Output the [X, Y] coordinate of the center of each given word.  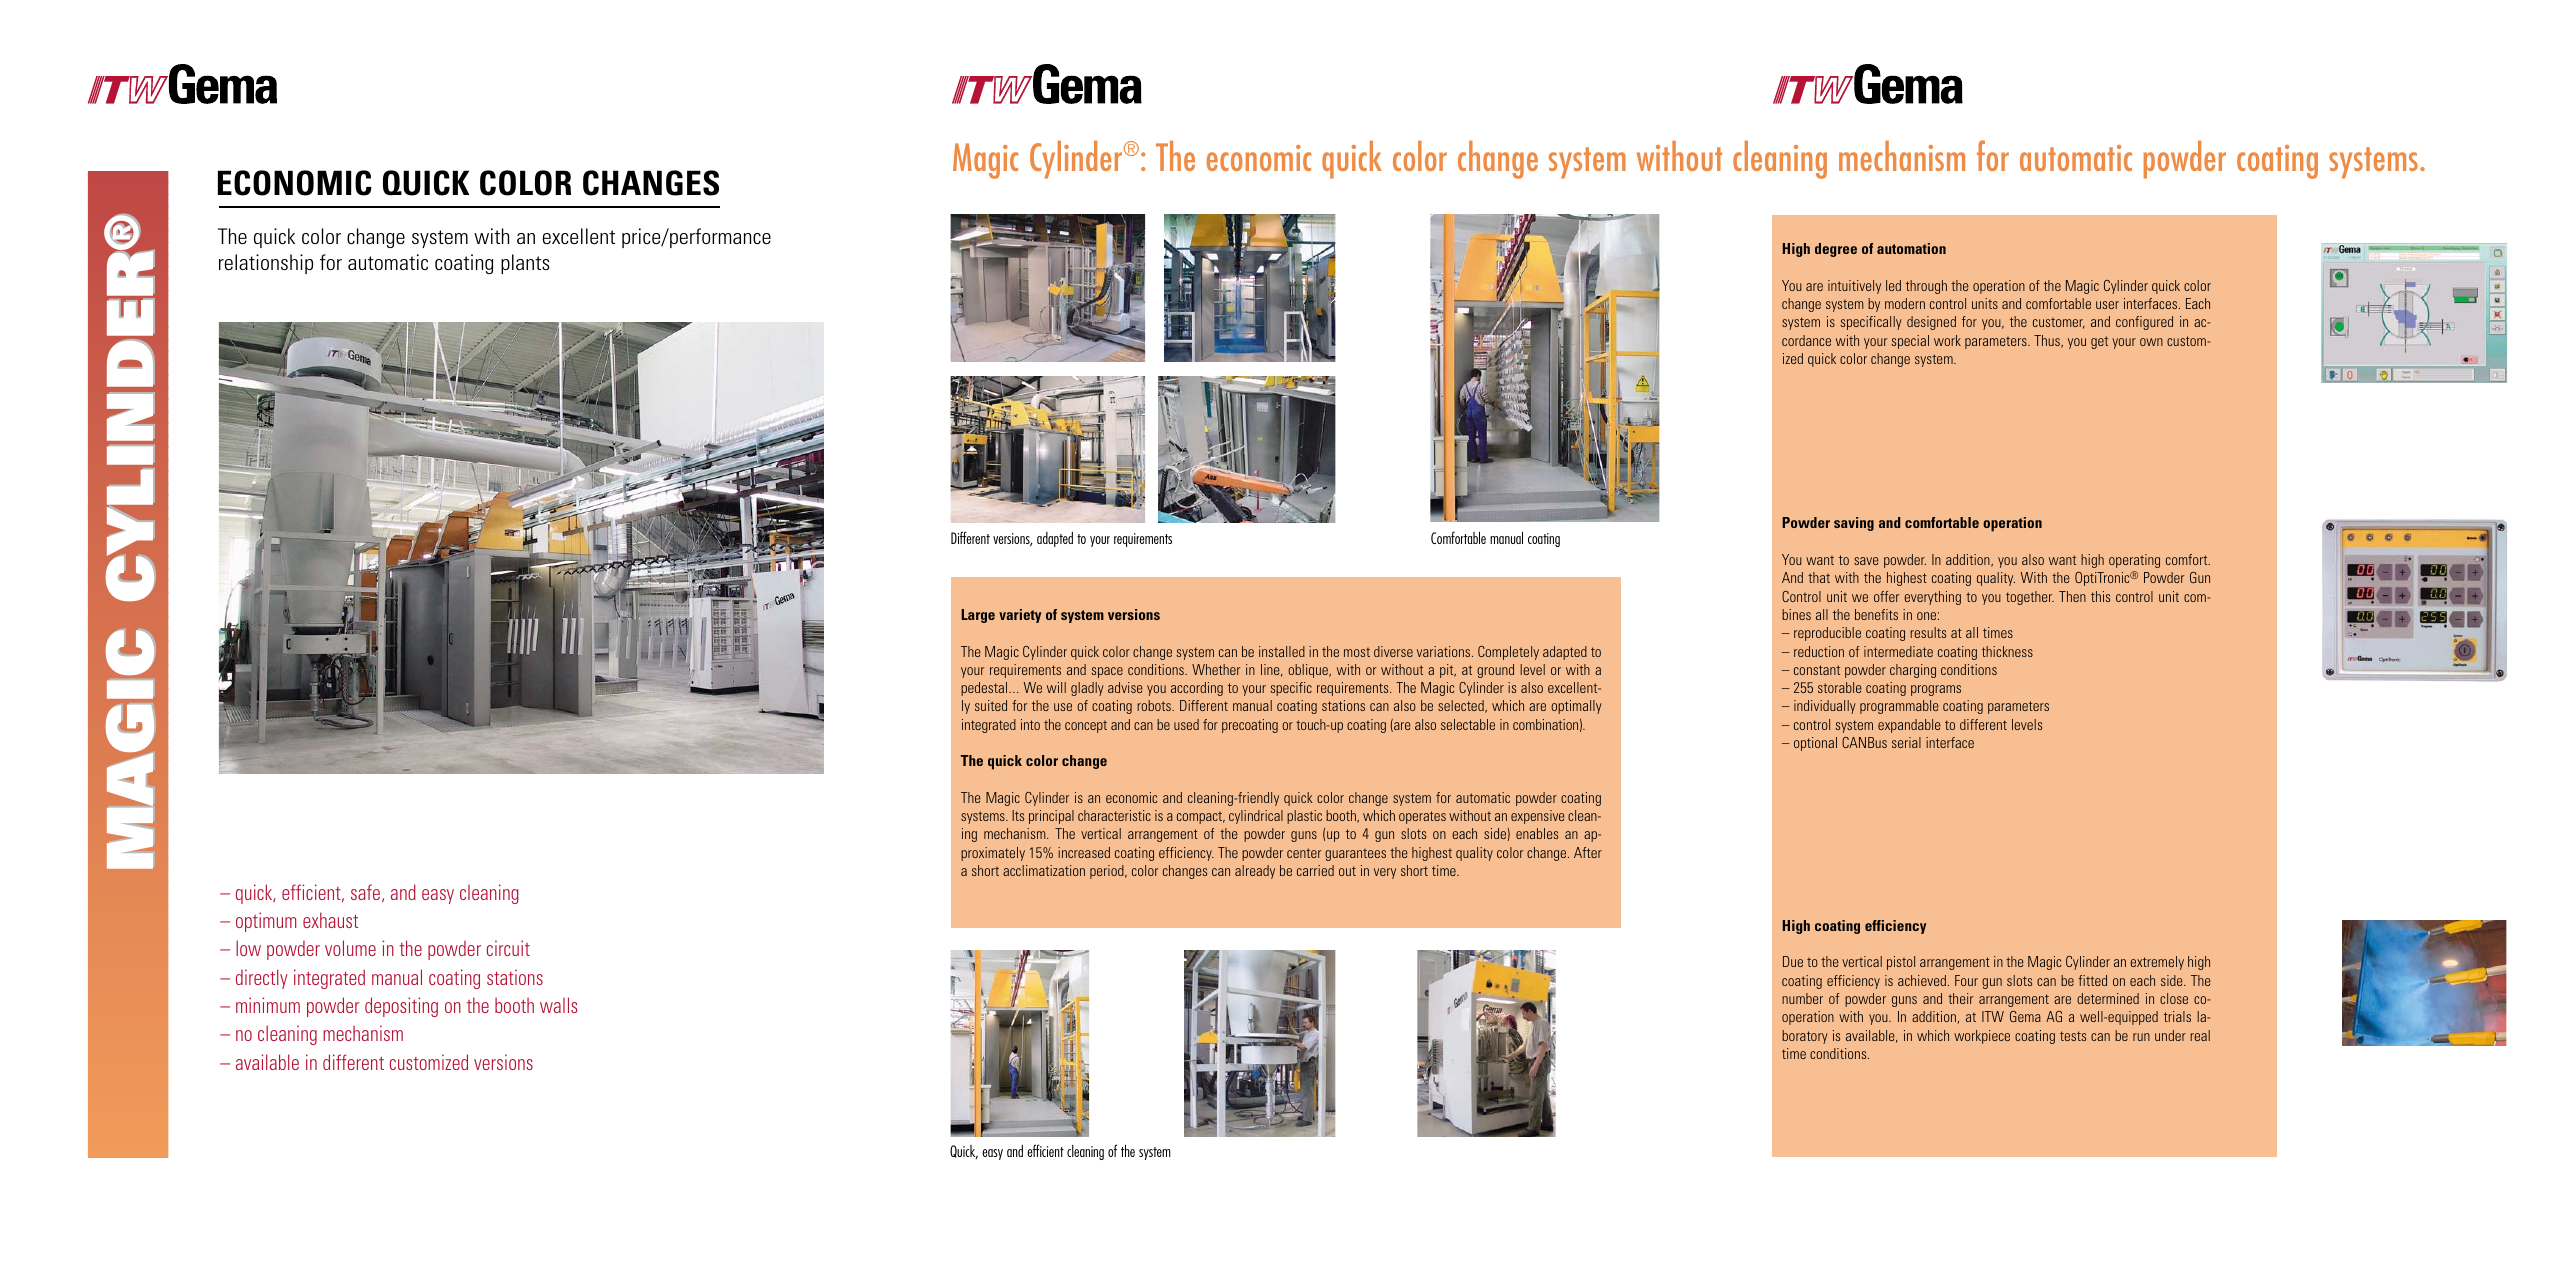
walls [558, 1005]
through [1926, 287]
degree [1836, 250]
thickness [2007, 651]
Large [978, 616]
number [1802, 998]
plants [525, 264]
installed [1282, 651]
